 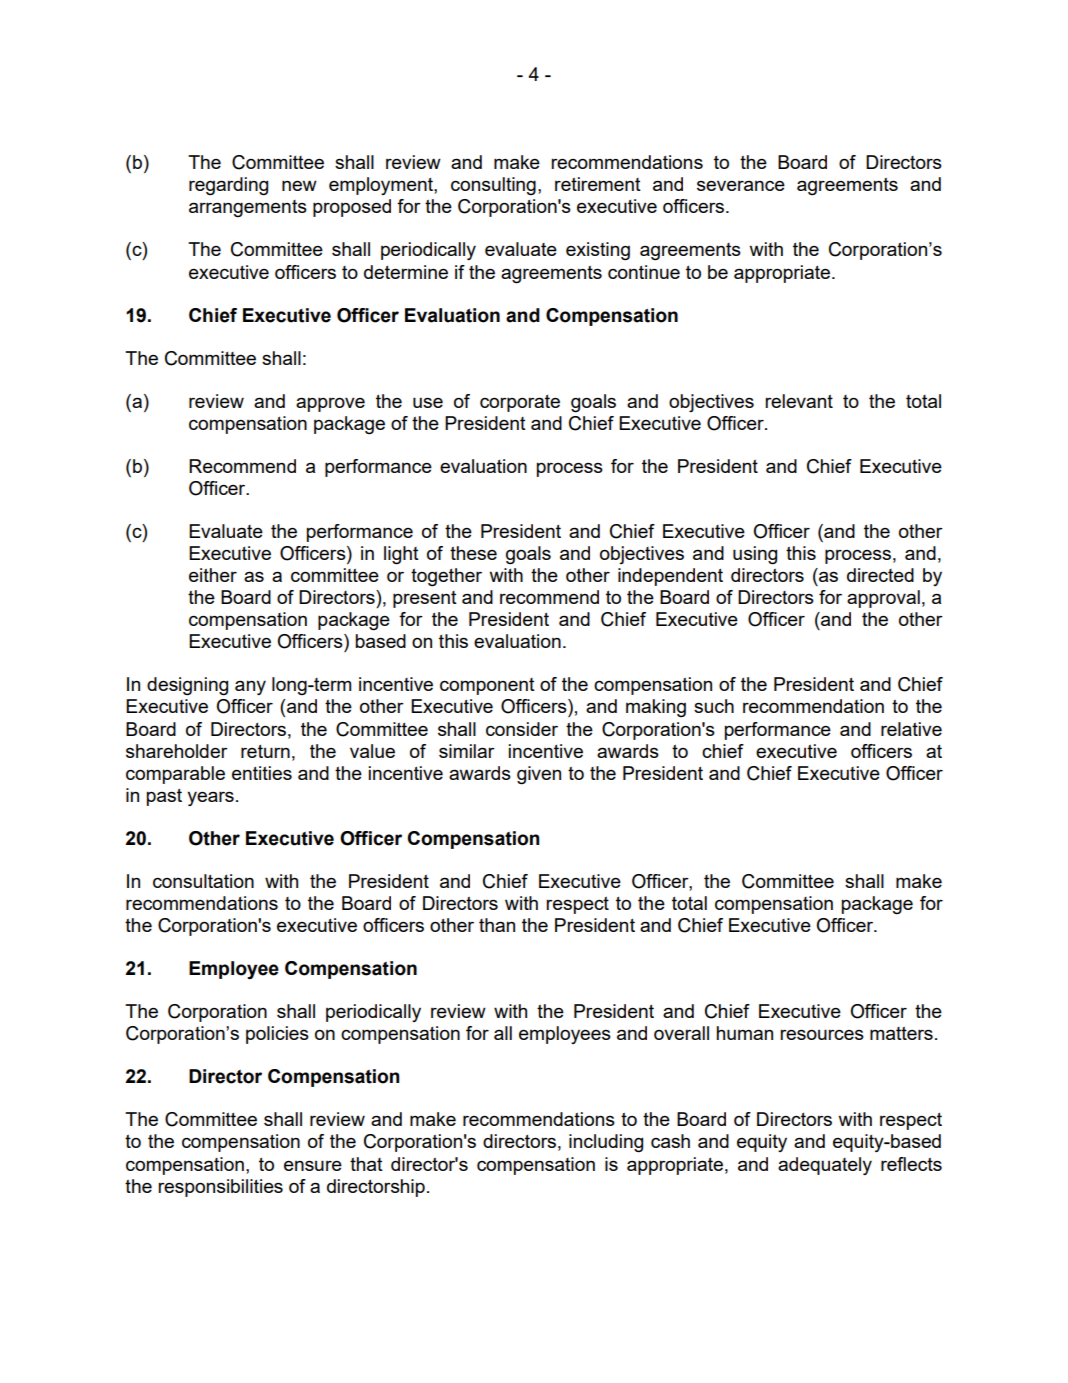 I want to click on including, so click(x=606, y=1143).
